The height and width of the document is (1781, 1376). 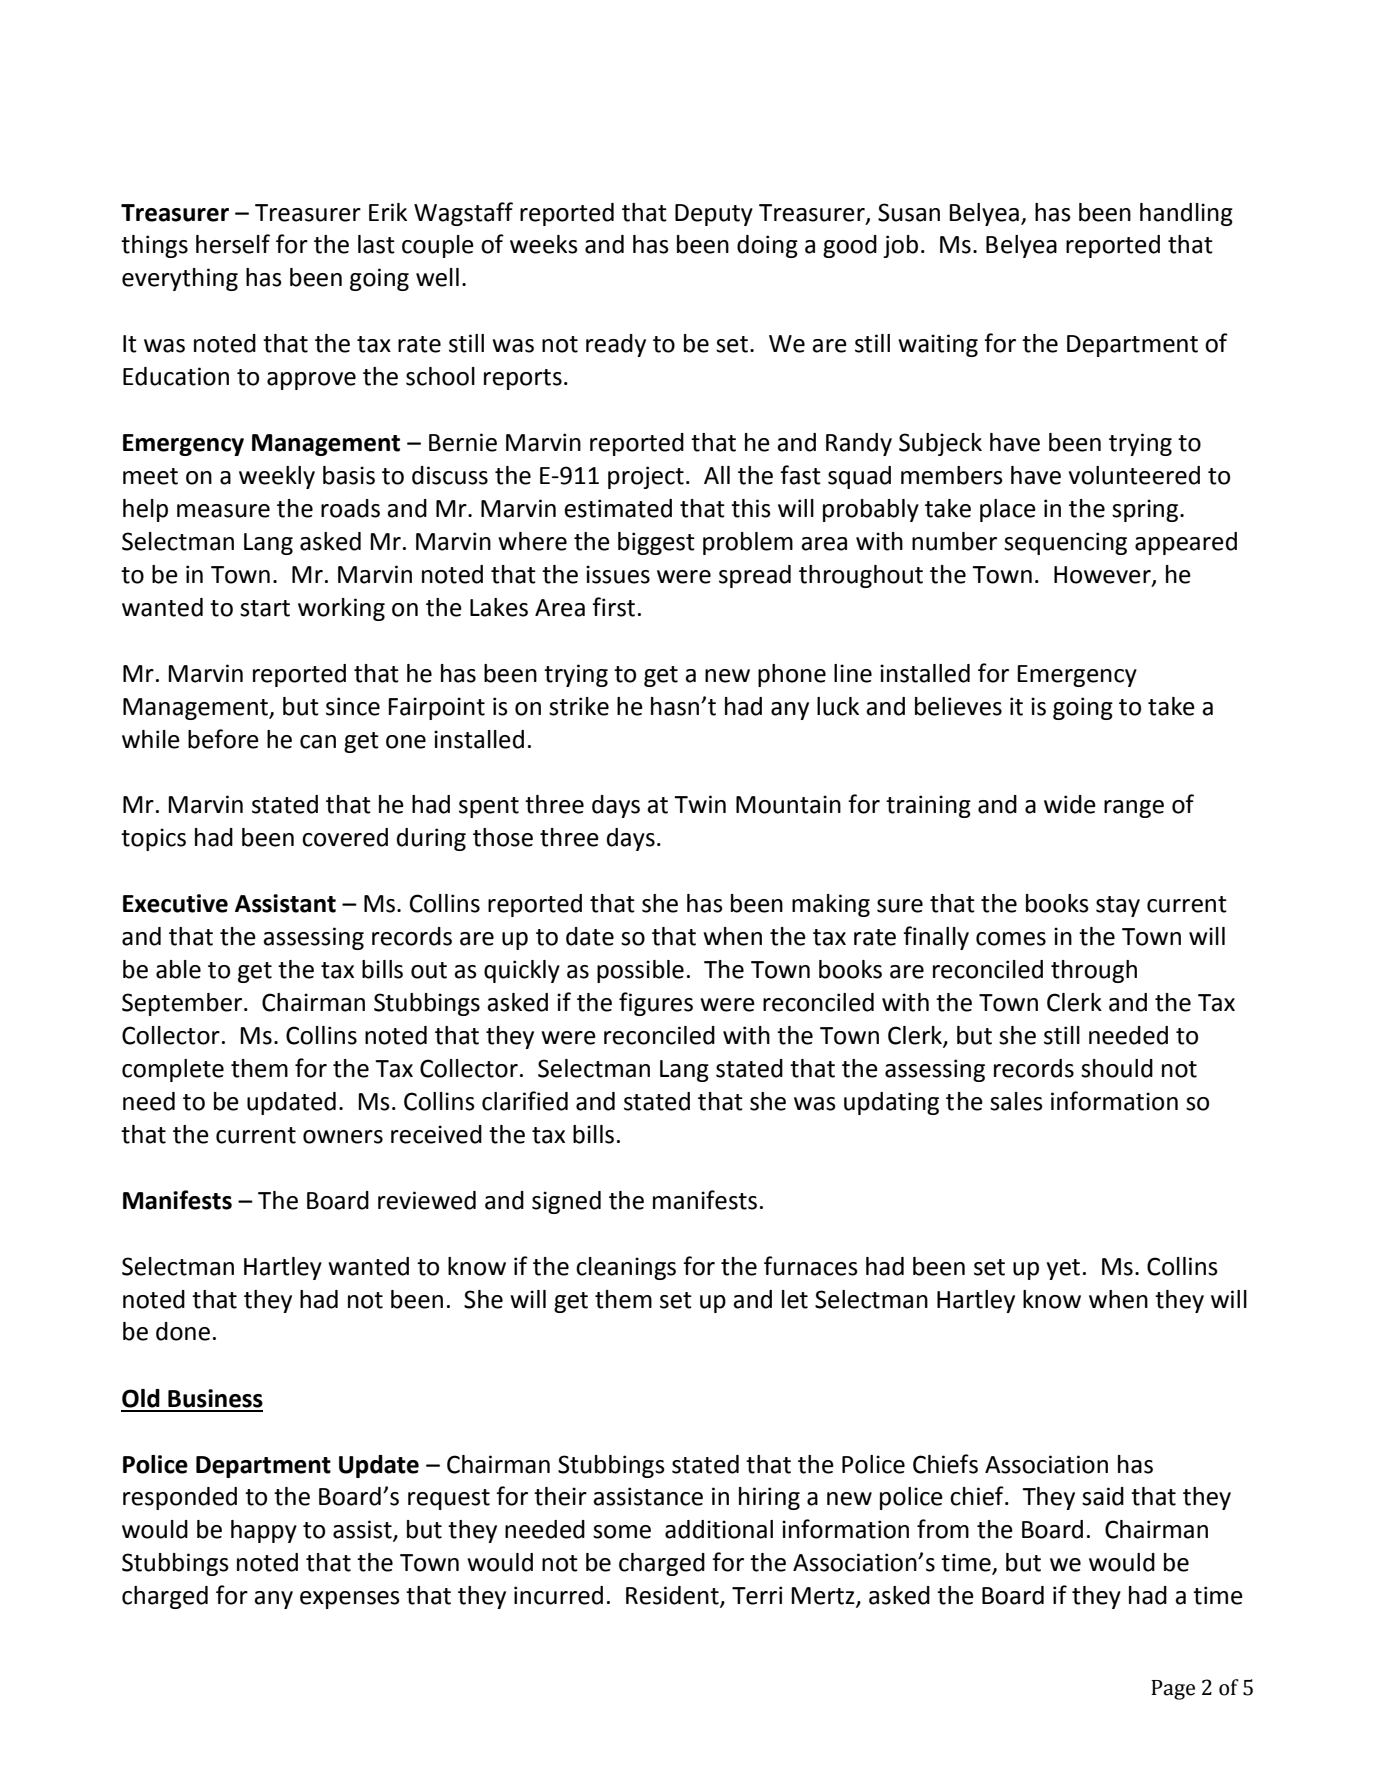 What do you see at coordinates (1186, 214) in the document?
I see `handling` at bounding box center [1186, 214].
